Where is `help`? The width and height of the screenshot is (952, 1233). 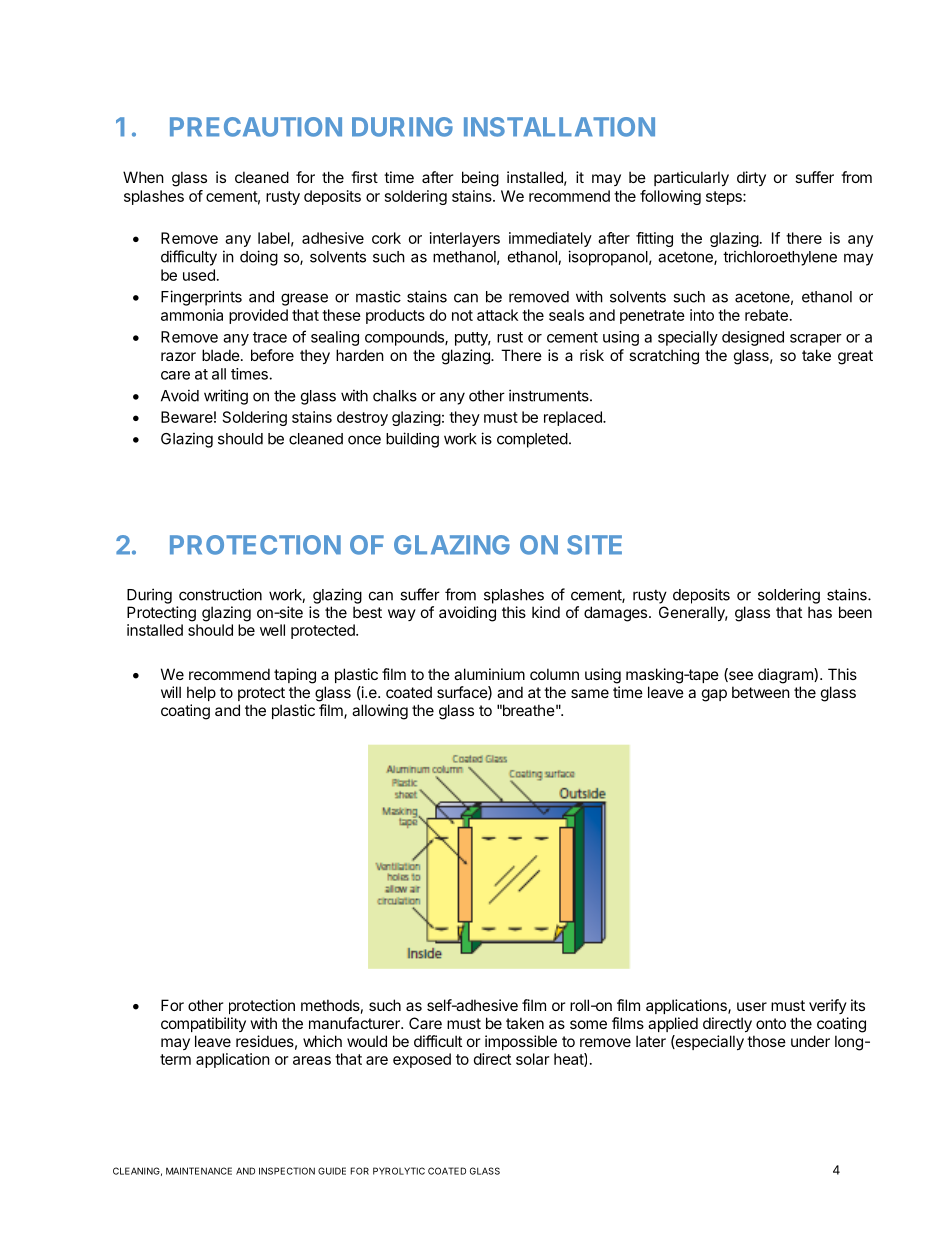 help is located at coordinates (201, 693).
